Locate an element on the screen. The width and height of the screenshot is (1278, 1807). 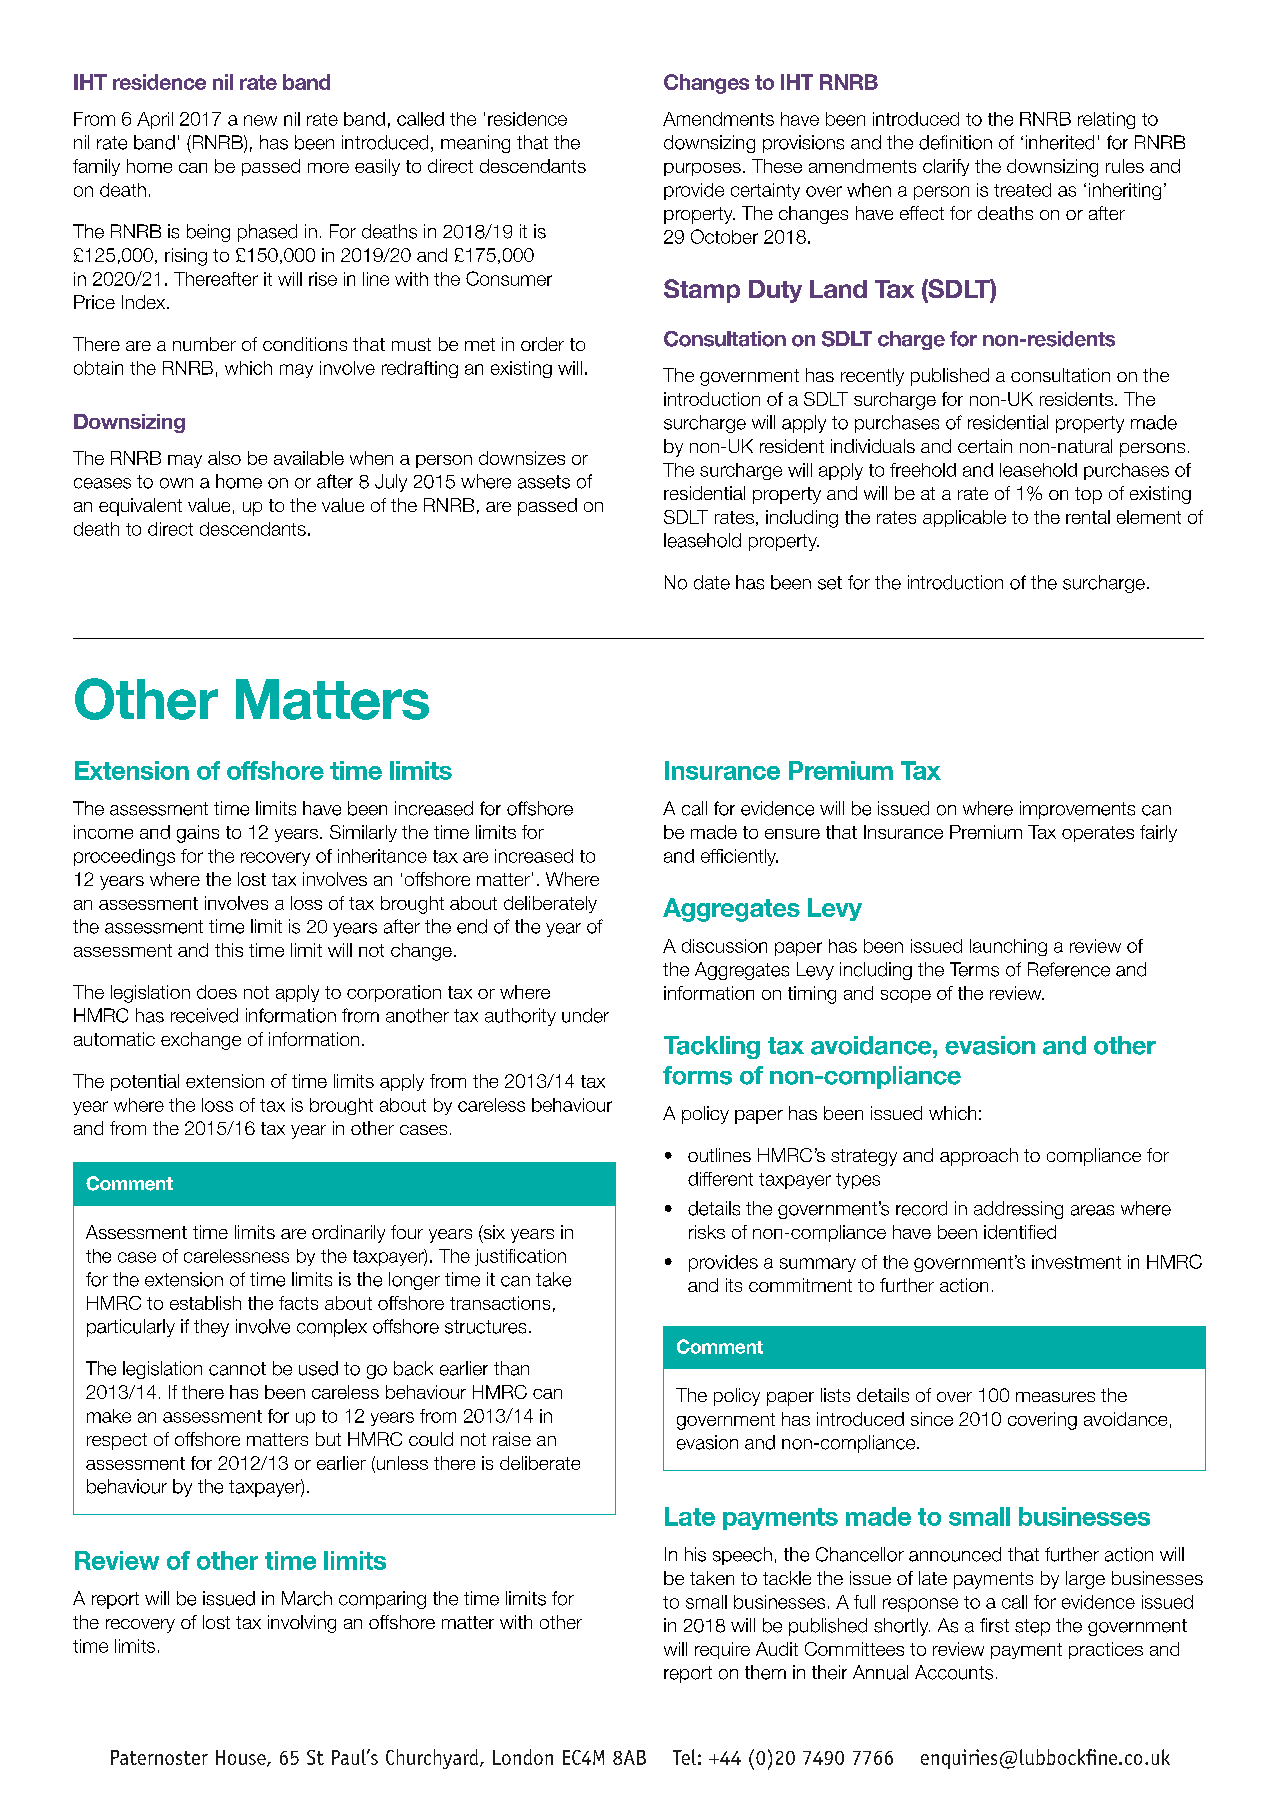
London is located at coordinates (523, 1757).
